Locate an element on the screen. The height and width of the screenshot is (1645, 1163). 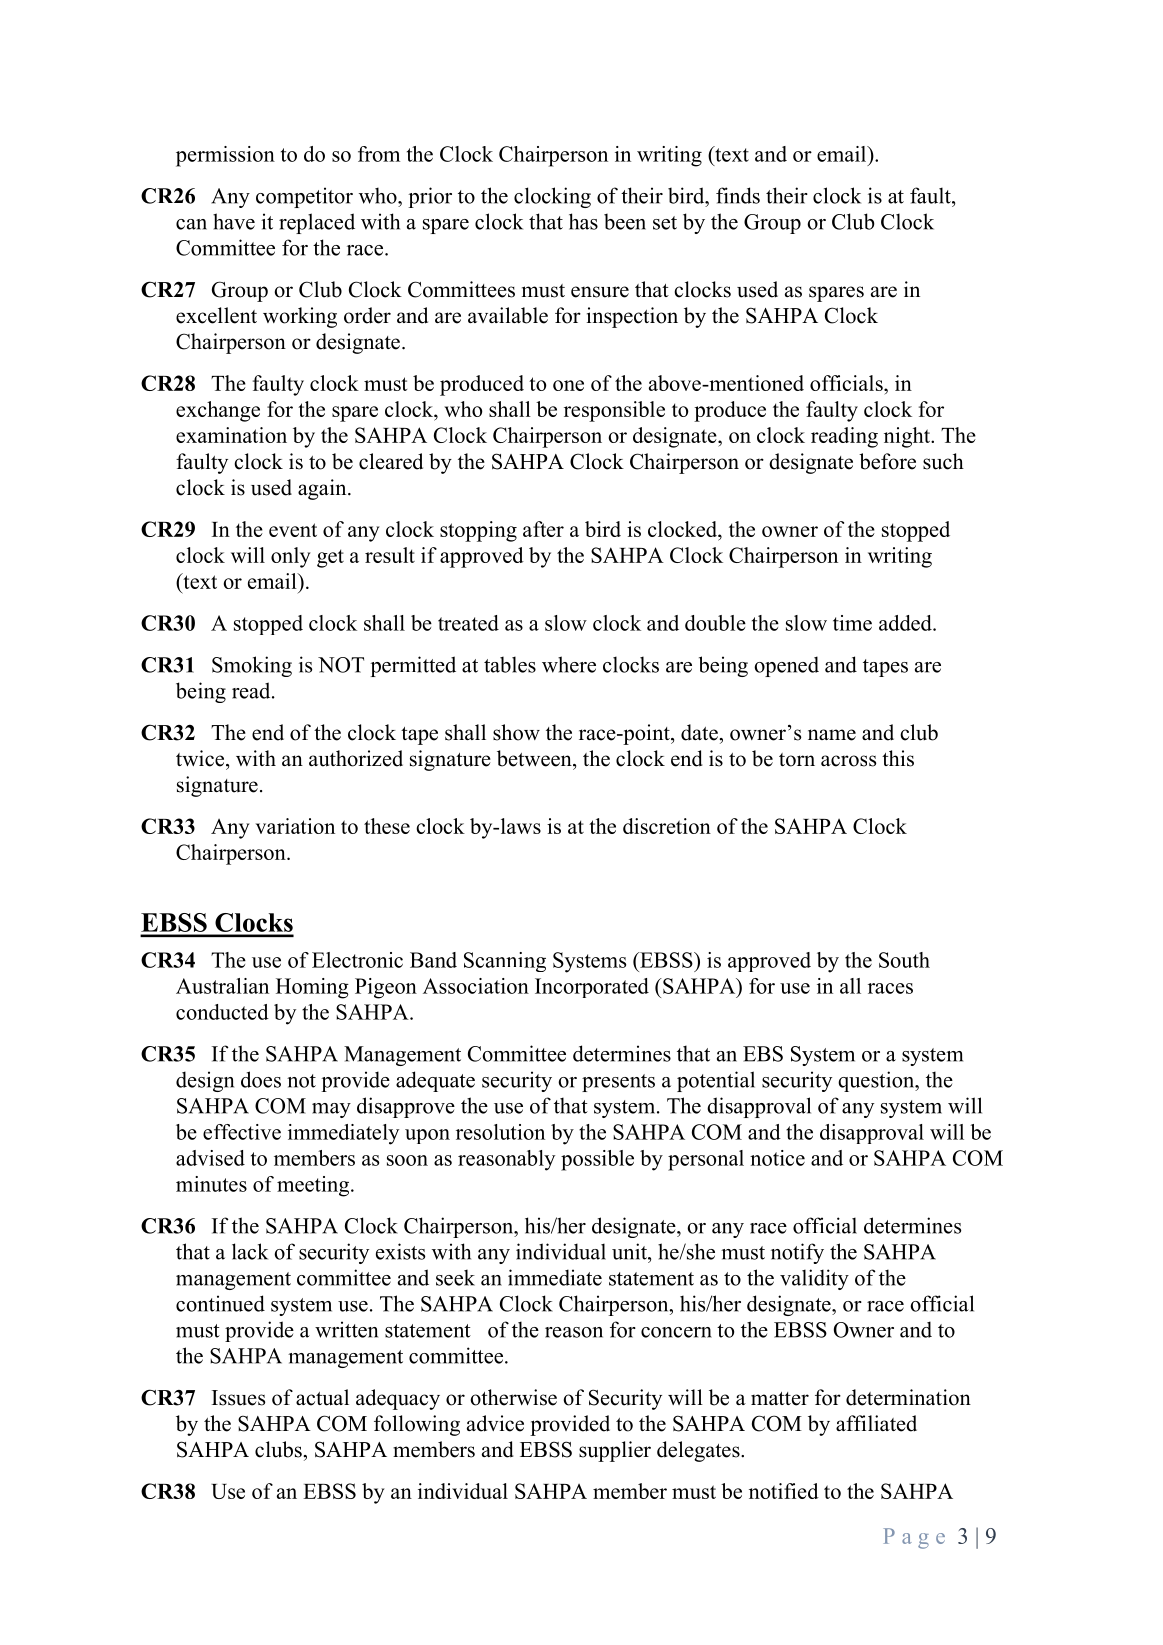
has is located at coordinates (583, 221).
